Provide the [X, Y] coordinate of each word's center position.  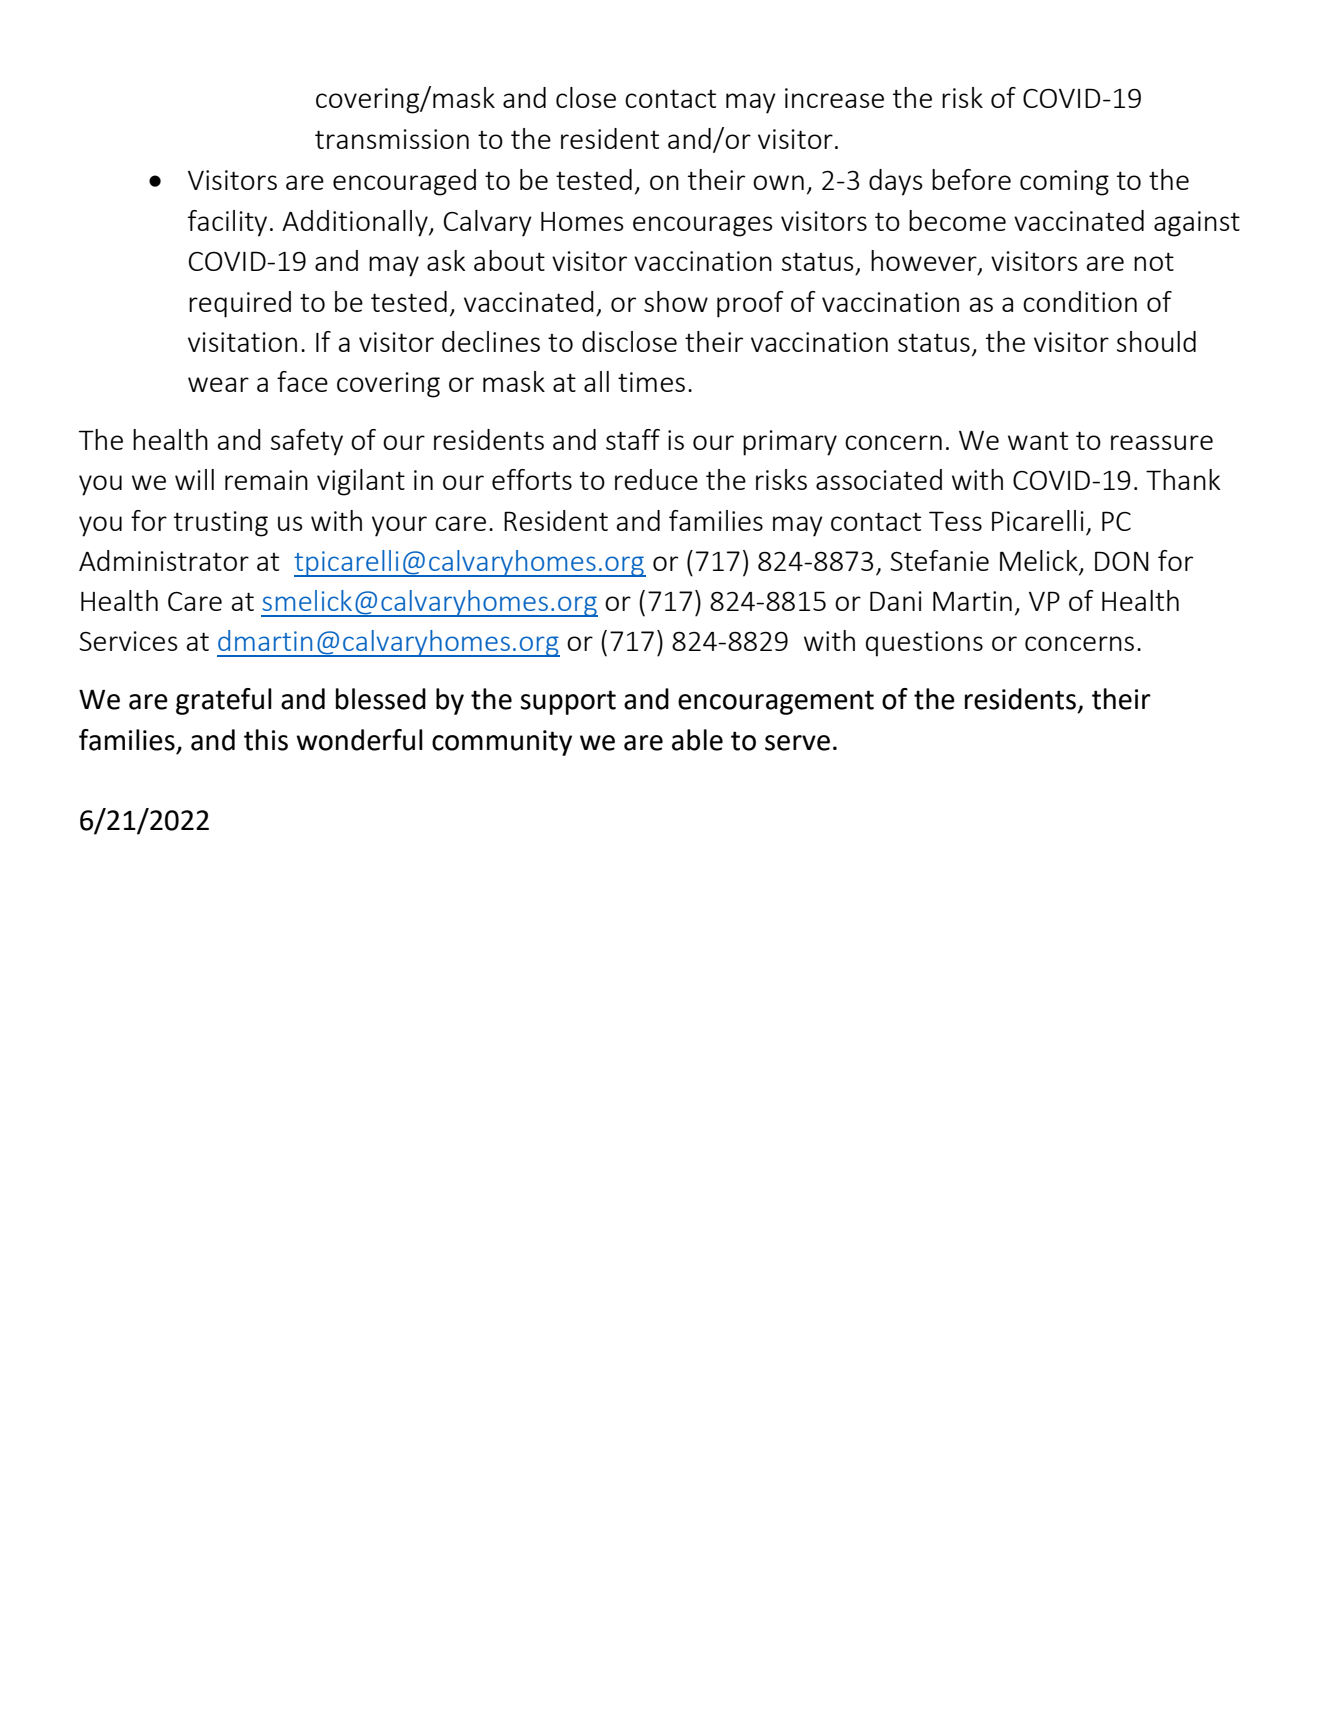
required [240, 304]
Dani [896, 601]
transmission [392, 139]
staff [633, 439]
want [1038, 441]
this [266, 740]
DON [1122, 561]
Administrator [164, 560]
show [676, 301]
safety [307, 442]
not [1154, 261]
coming [1064, 183]
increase [834, 98]
